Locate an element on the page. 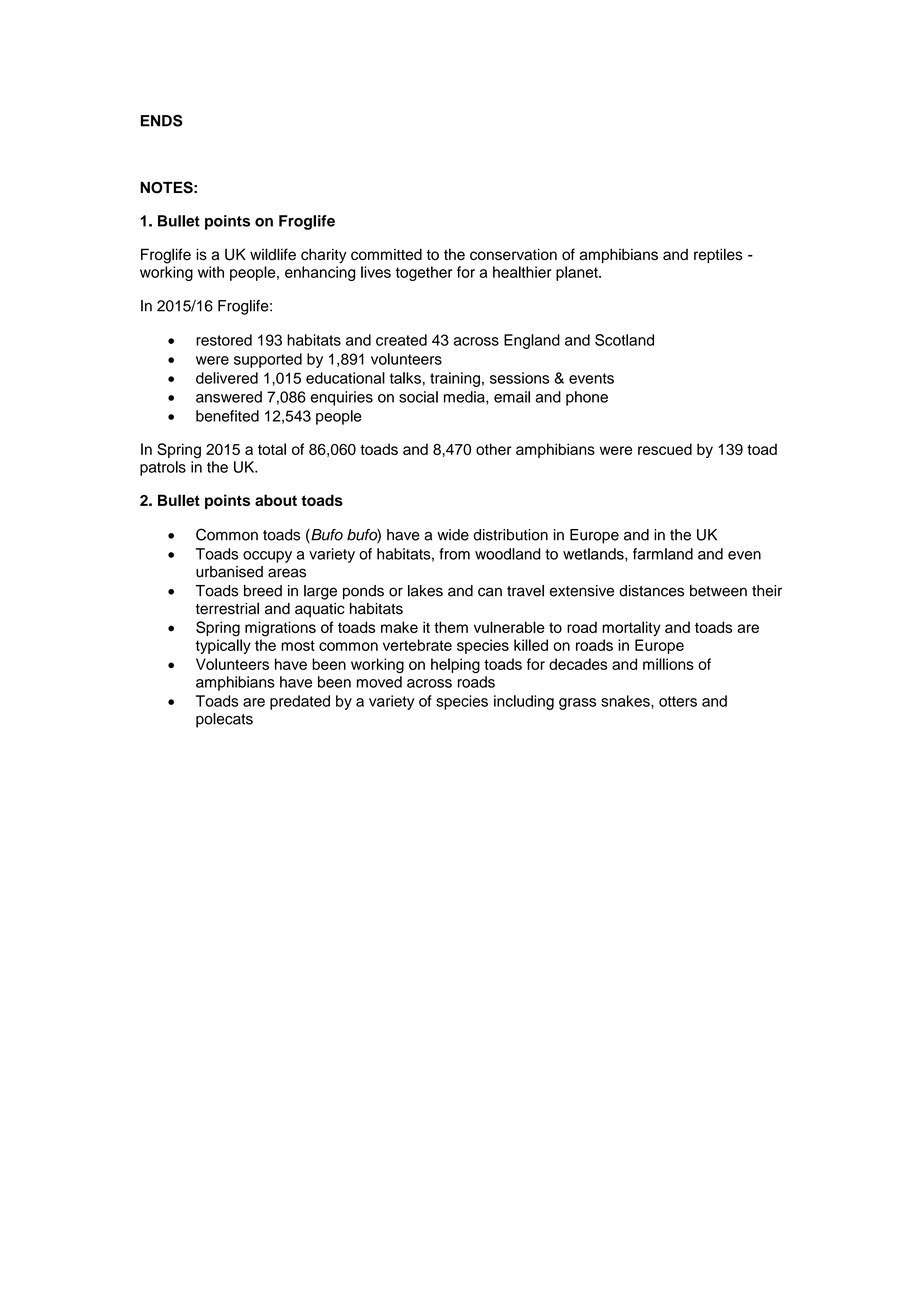 The height and width of the document is (1308, 924). reptiles is located at coordinates (718, 255).
